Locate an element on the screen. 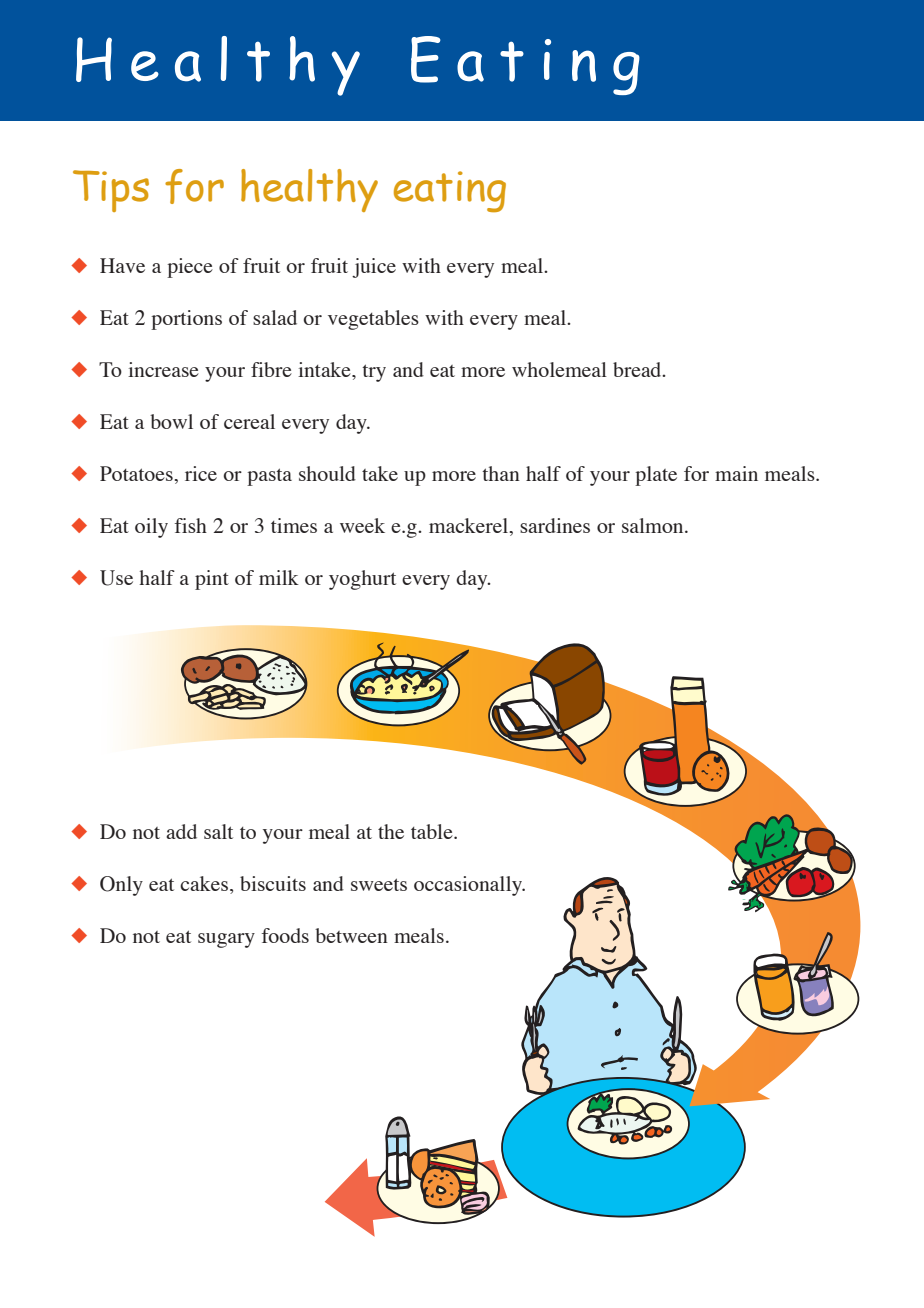  sugary is located at coordinates (226, 940).
